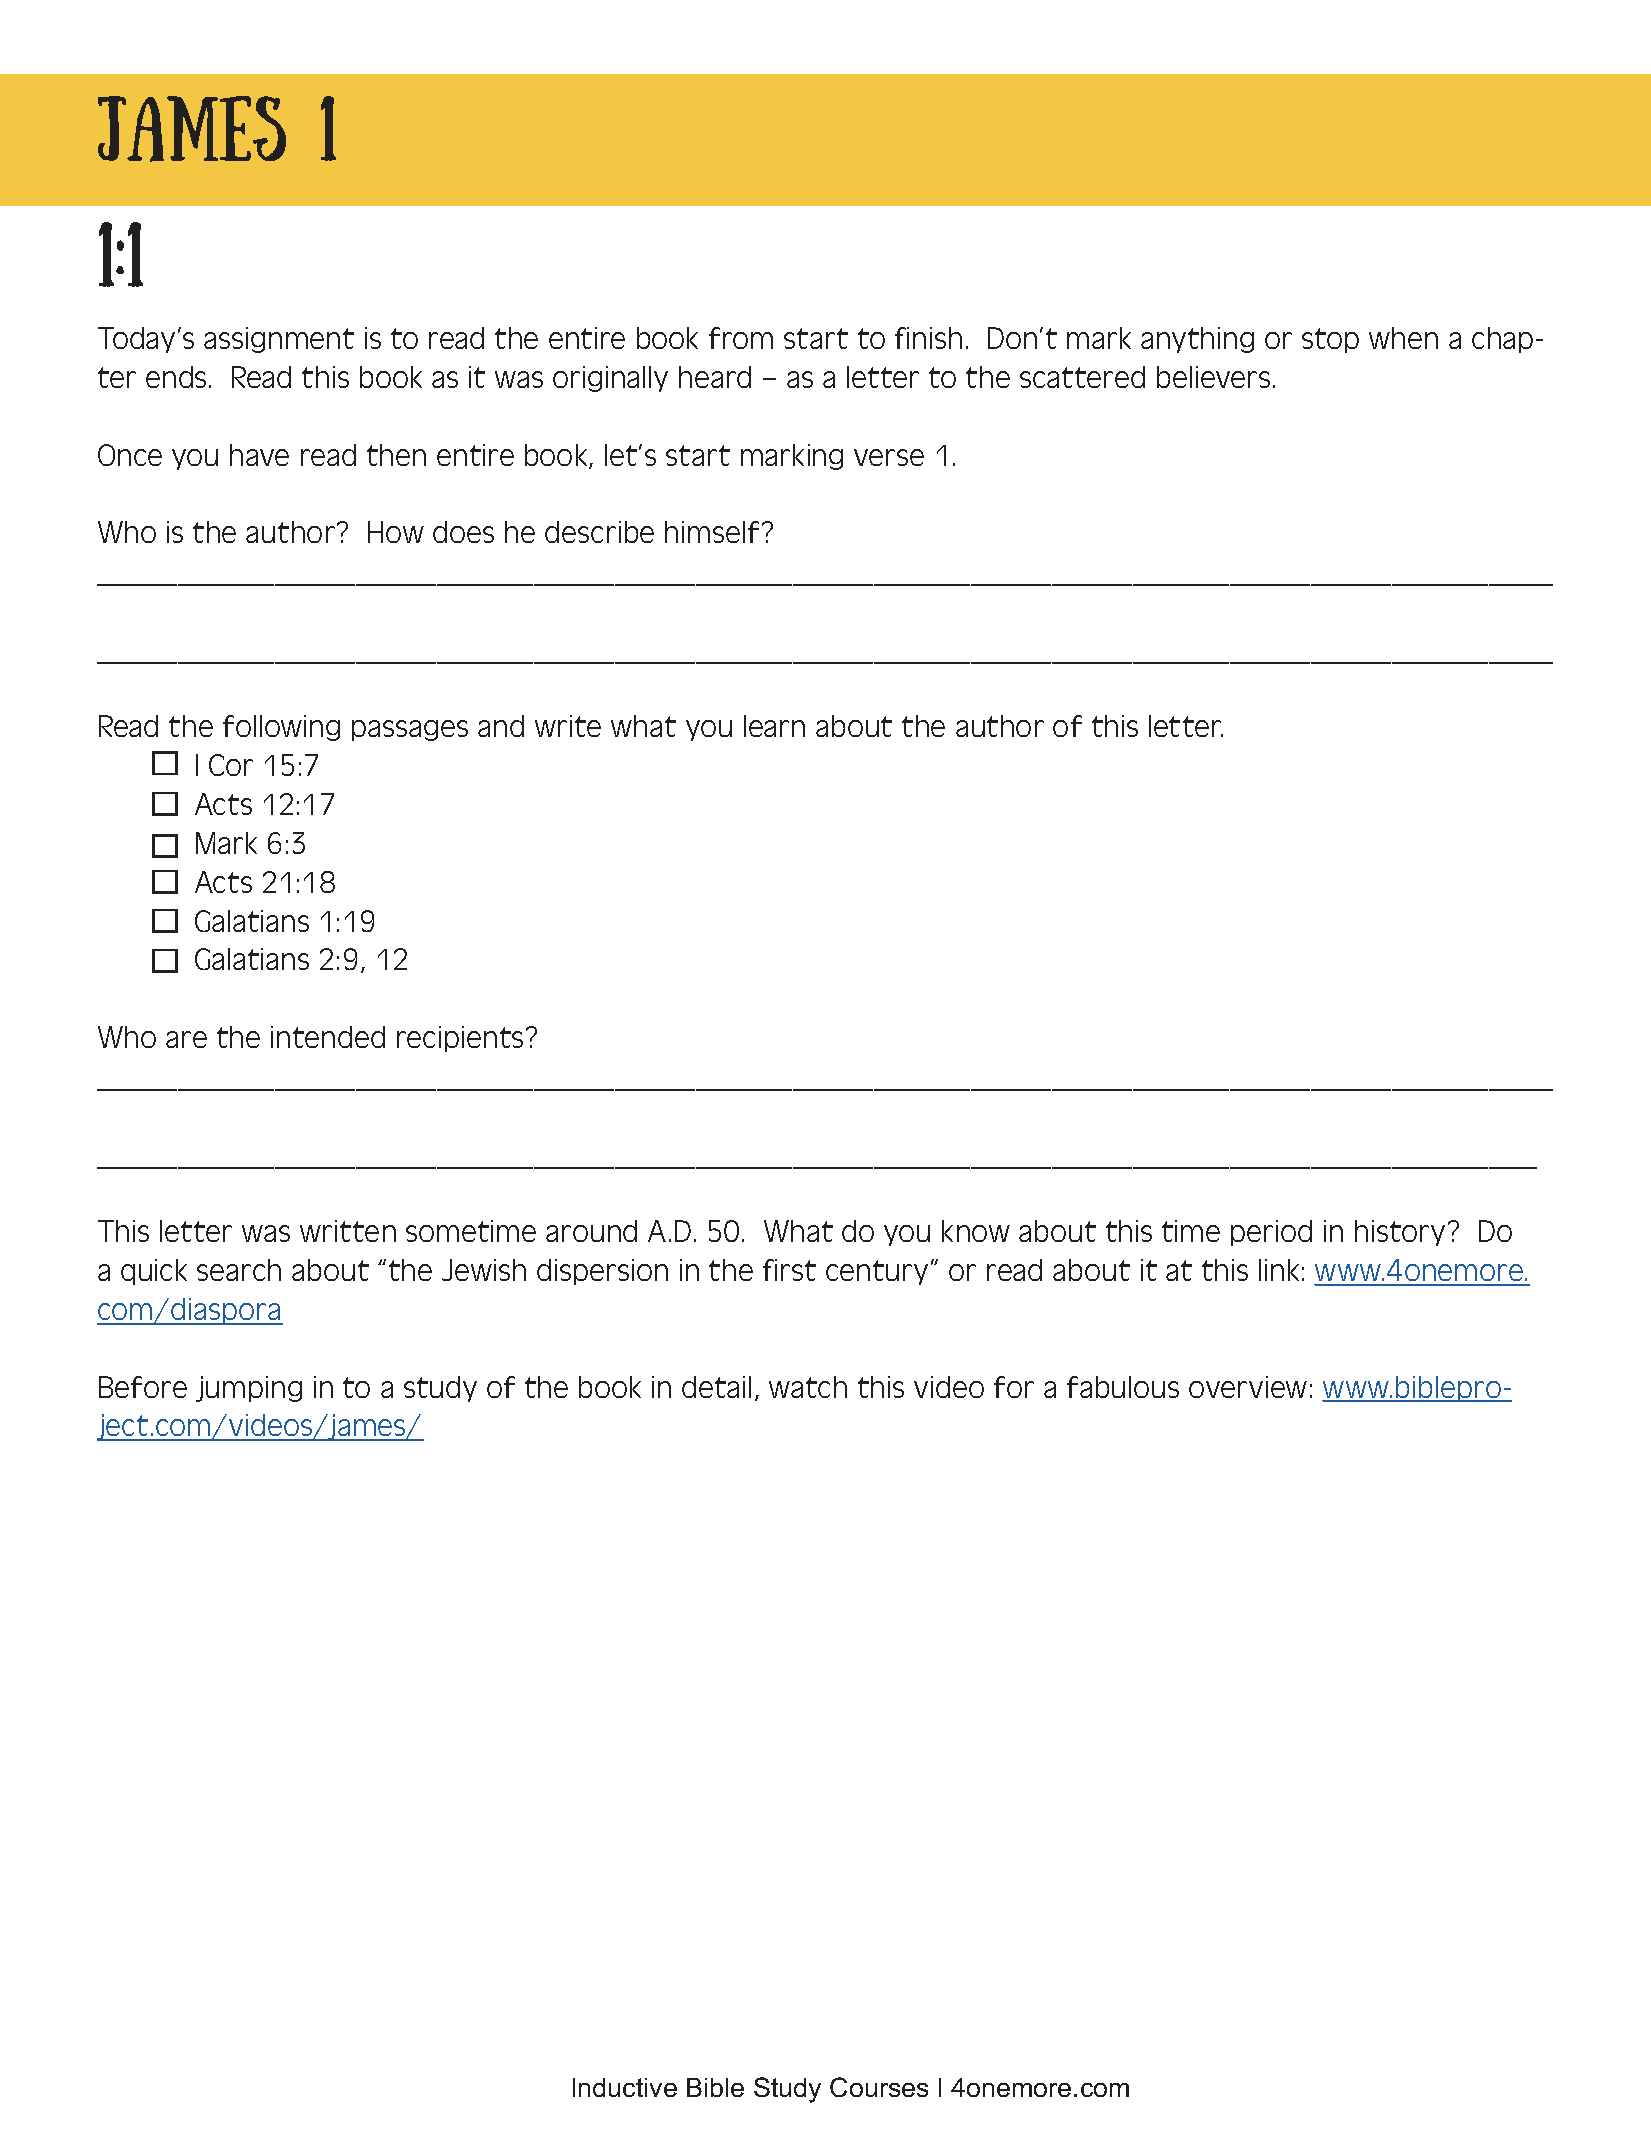 The width and height of the screenshot is (1651, 2136). Describe the element at coordinates (1213, 377) in the screenshot. I see `believers` at that location.
